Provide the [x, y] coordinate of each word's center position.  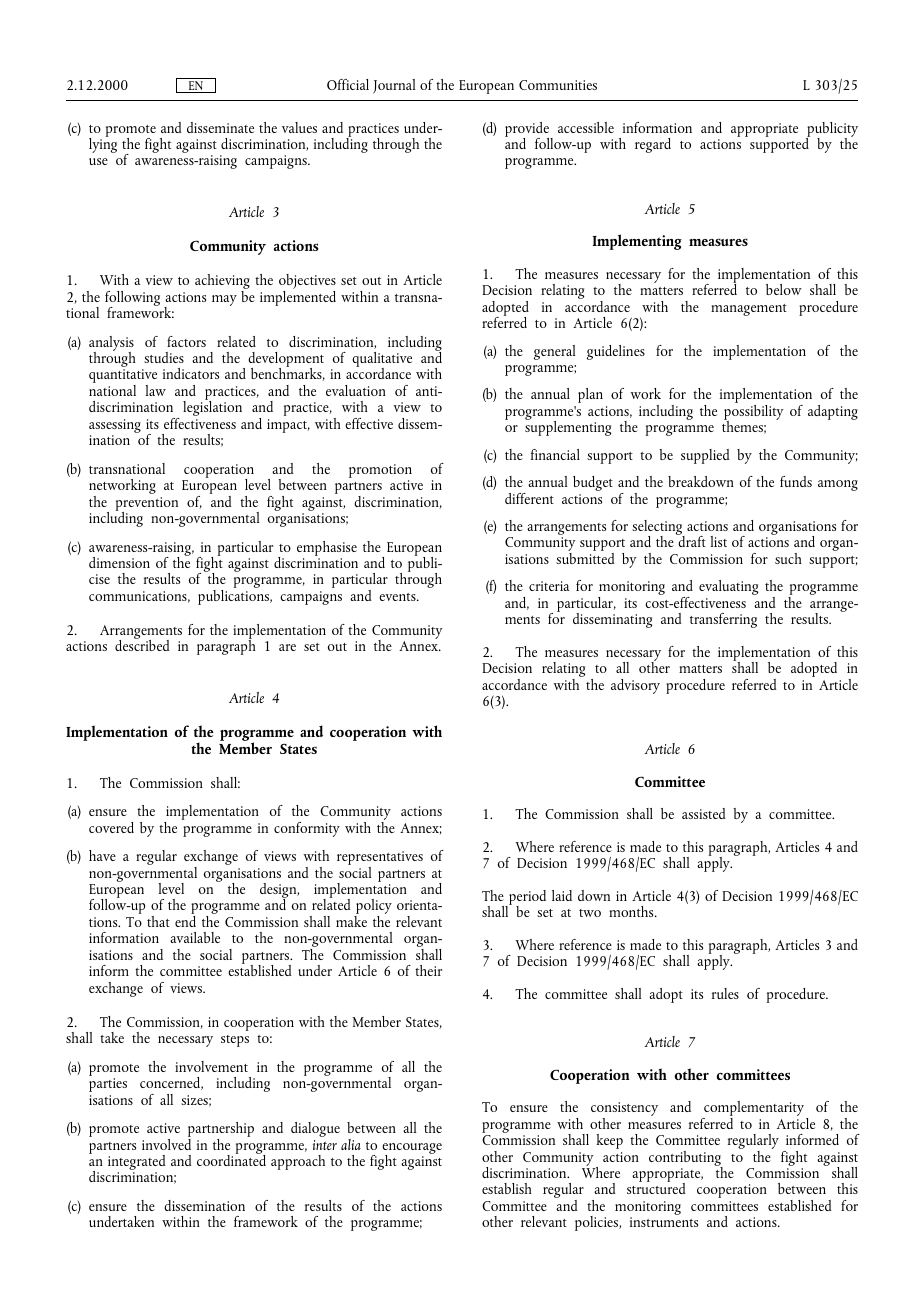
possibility [754, 414]
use [98, 161]
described [142, 644]
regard [653, 145]
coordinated [231, 1159]
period [526, 899]
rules [725, 993]
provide [528, 130]
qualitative [382, 361]
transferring [723, 620]
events [398, 597]
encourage [412, 1149]
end [185, 921]
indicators [191, 373]
